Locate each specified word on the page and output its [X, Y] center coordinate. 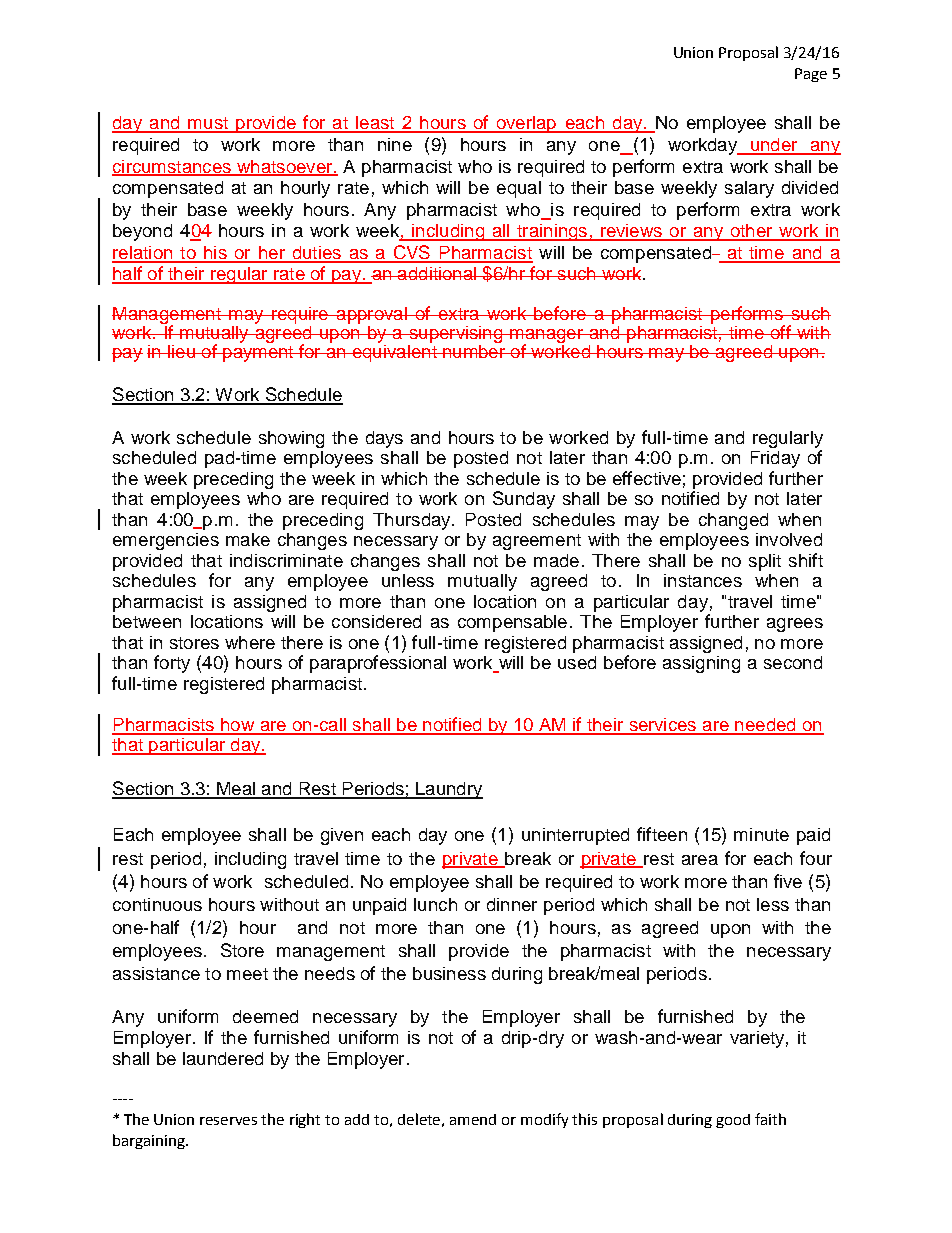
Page [811, 75]
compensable [512, 623]
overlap [526, 124]
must [208, 124]
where [250, 642]
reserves [228, 1121]
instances [703, 580]
